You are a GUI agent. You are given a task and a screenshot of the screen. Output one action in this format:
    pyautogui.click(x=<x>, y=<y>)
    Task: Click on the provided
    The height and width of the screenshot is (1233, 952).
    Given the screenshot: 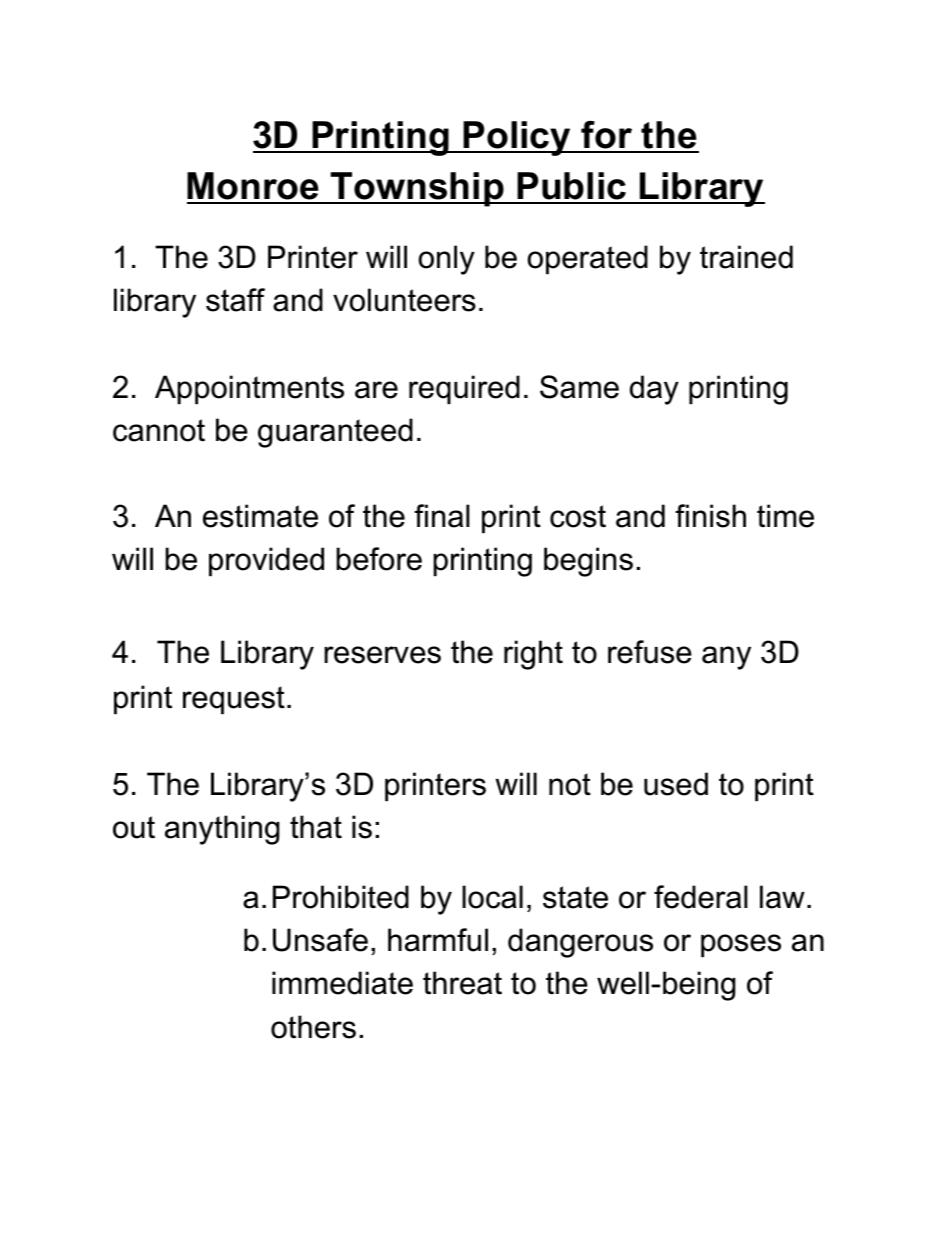 What is the action you would take?
    pyautogui.click(x=266, y=561)
